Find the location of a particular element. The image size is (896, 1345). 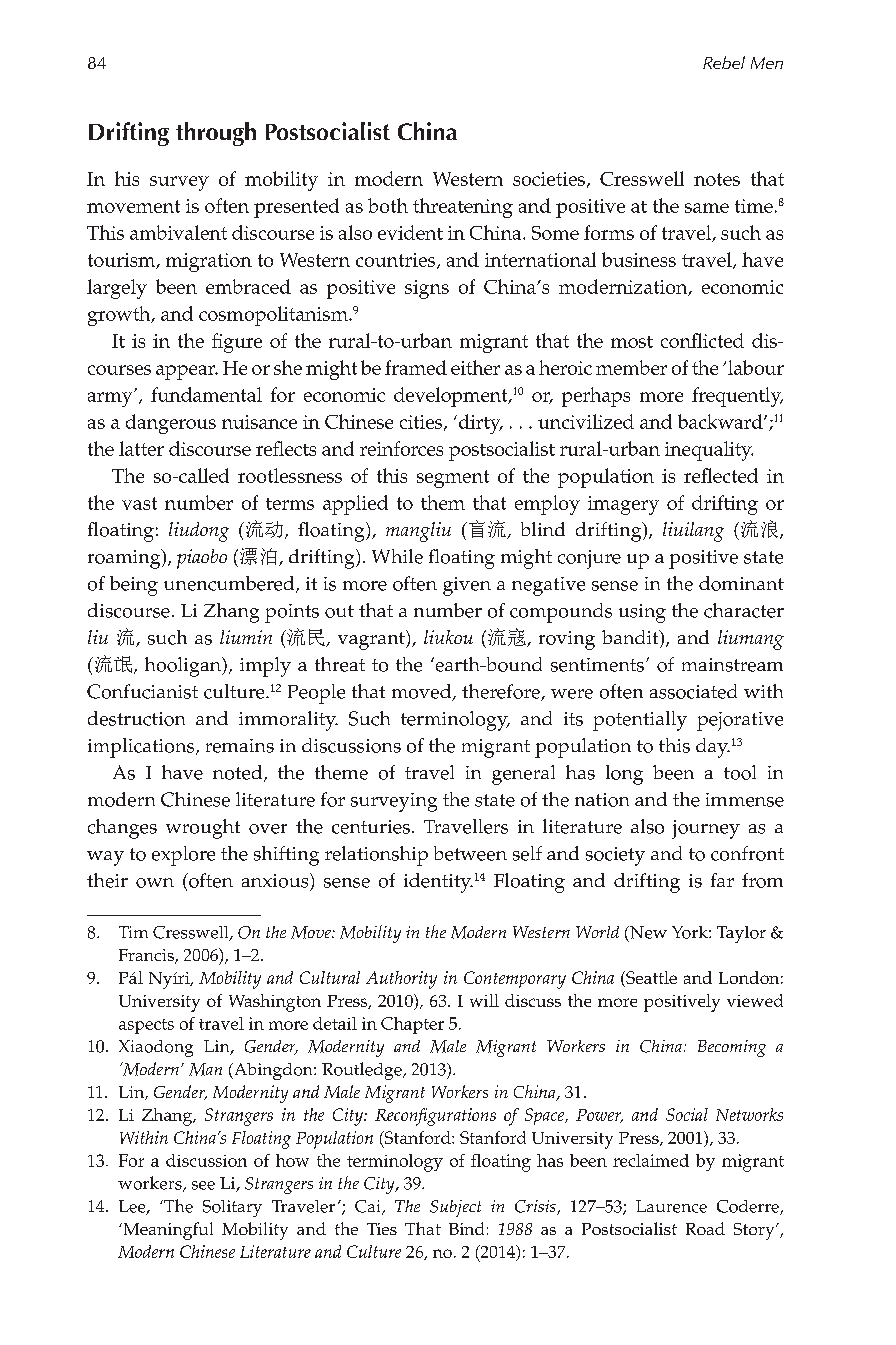

see is located at coordinates (203, 1185).
